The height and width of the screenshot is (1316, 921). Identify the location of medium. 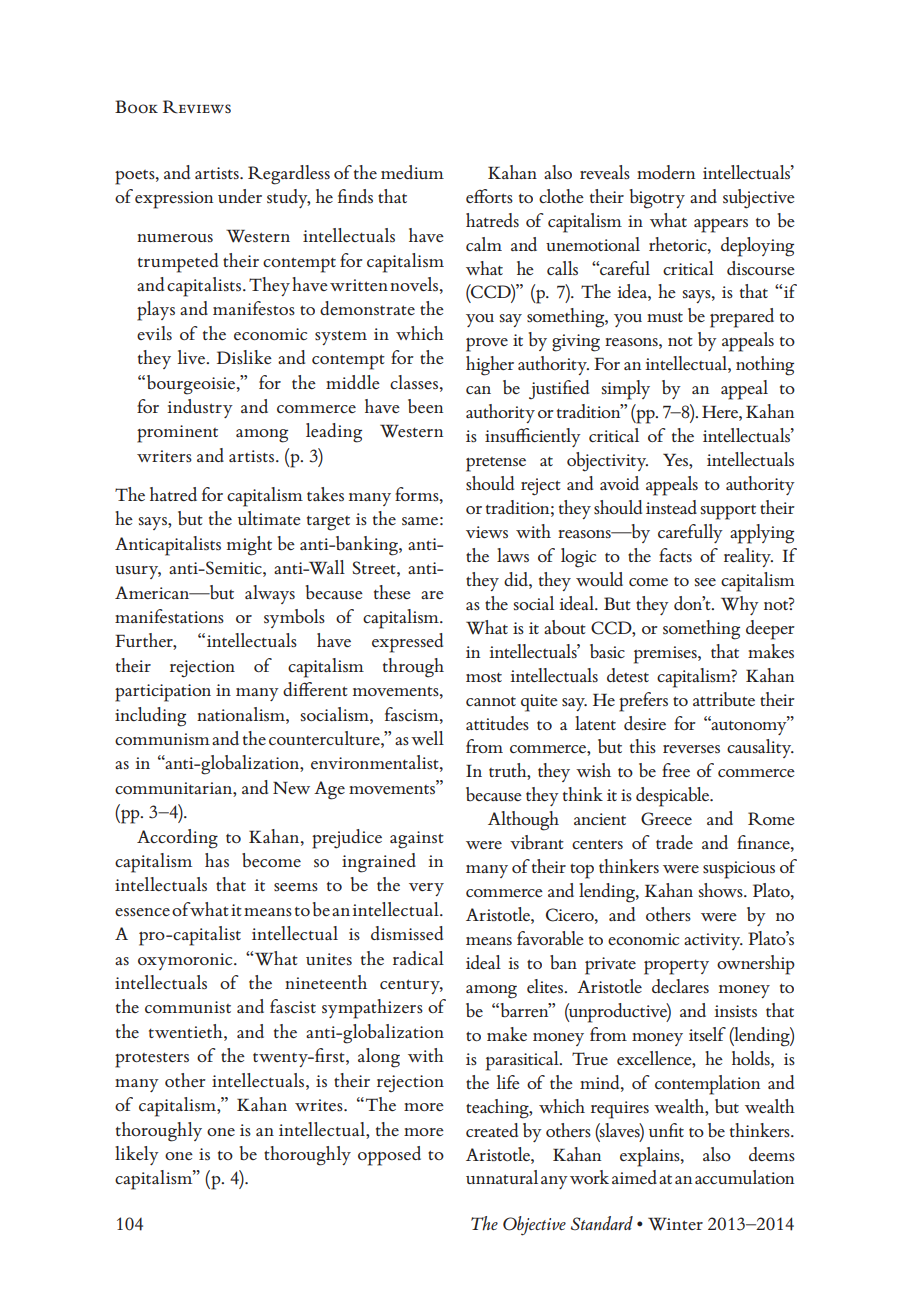
(412, 172).
